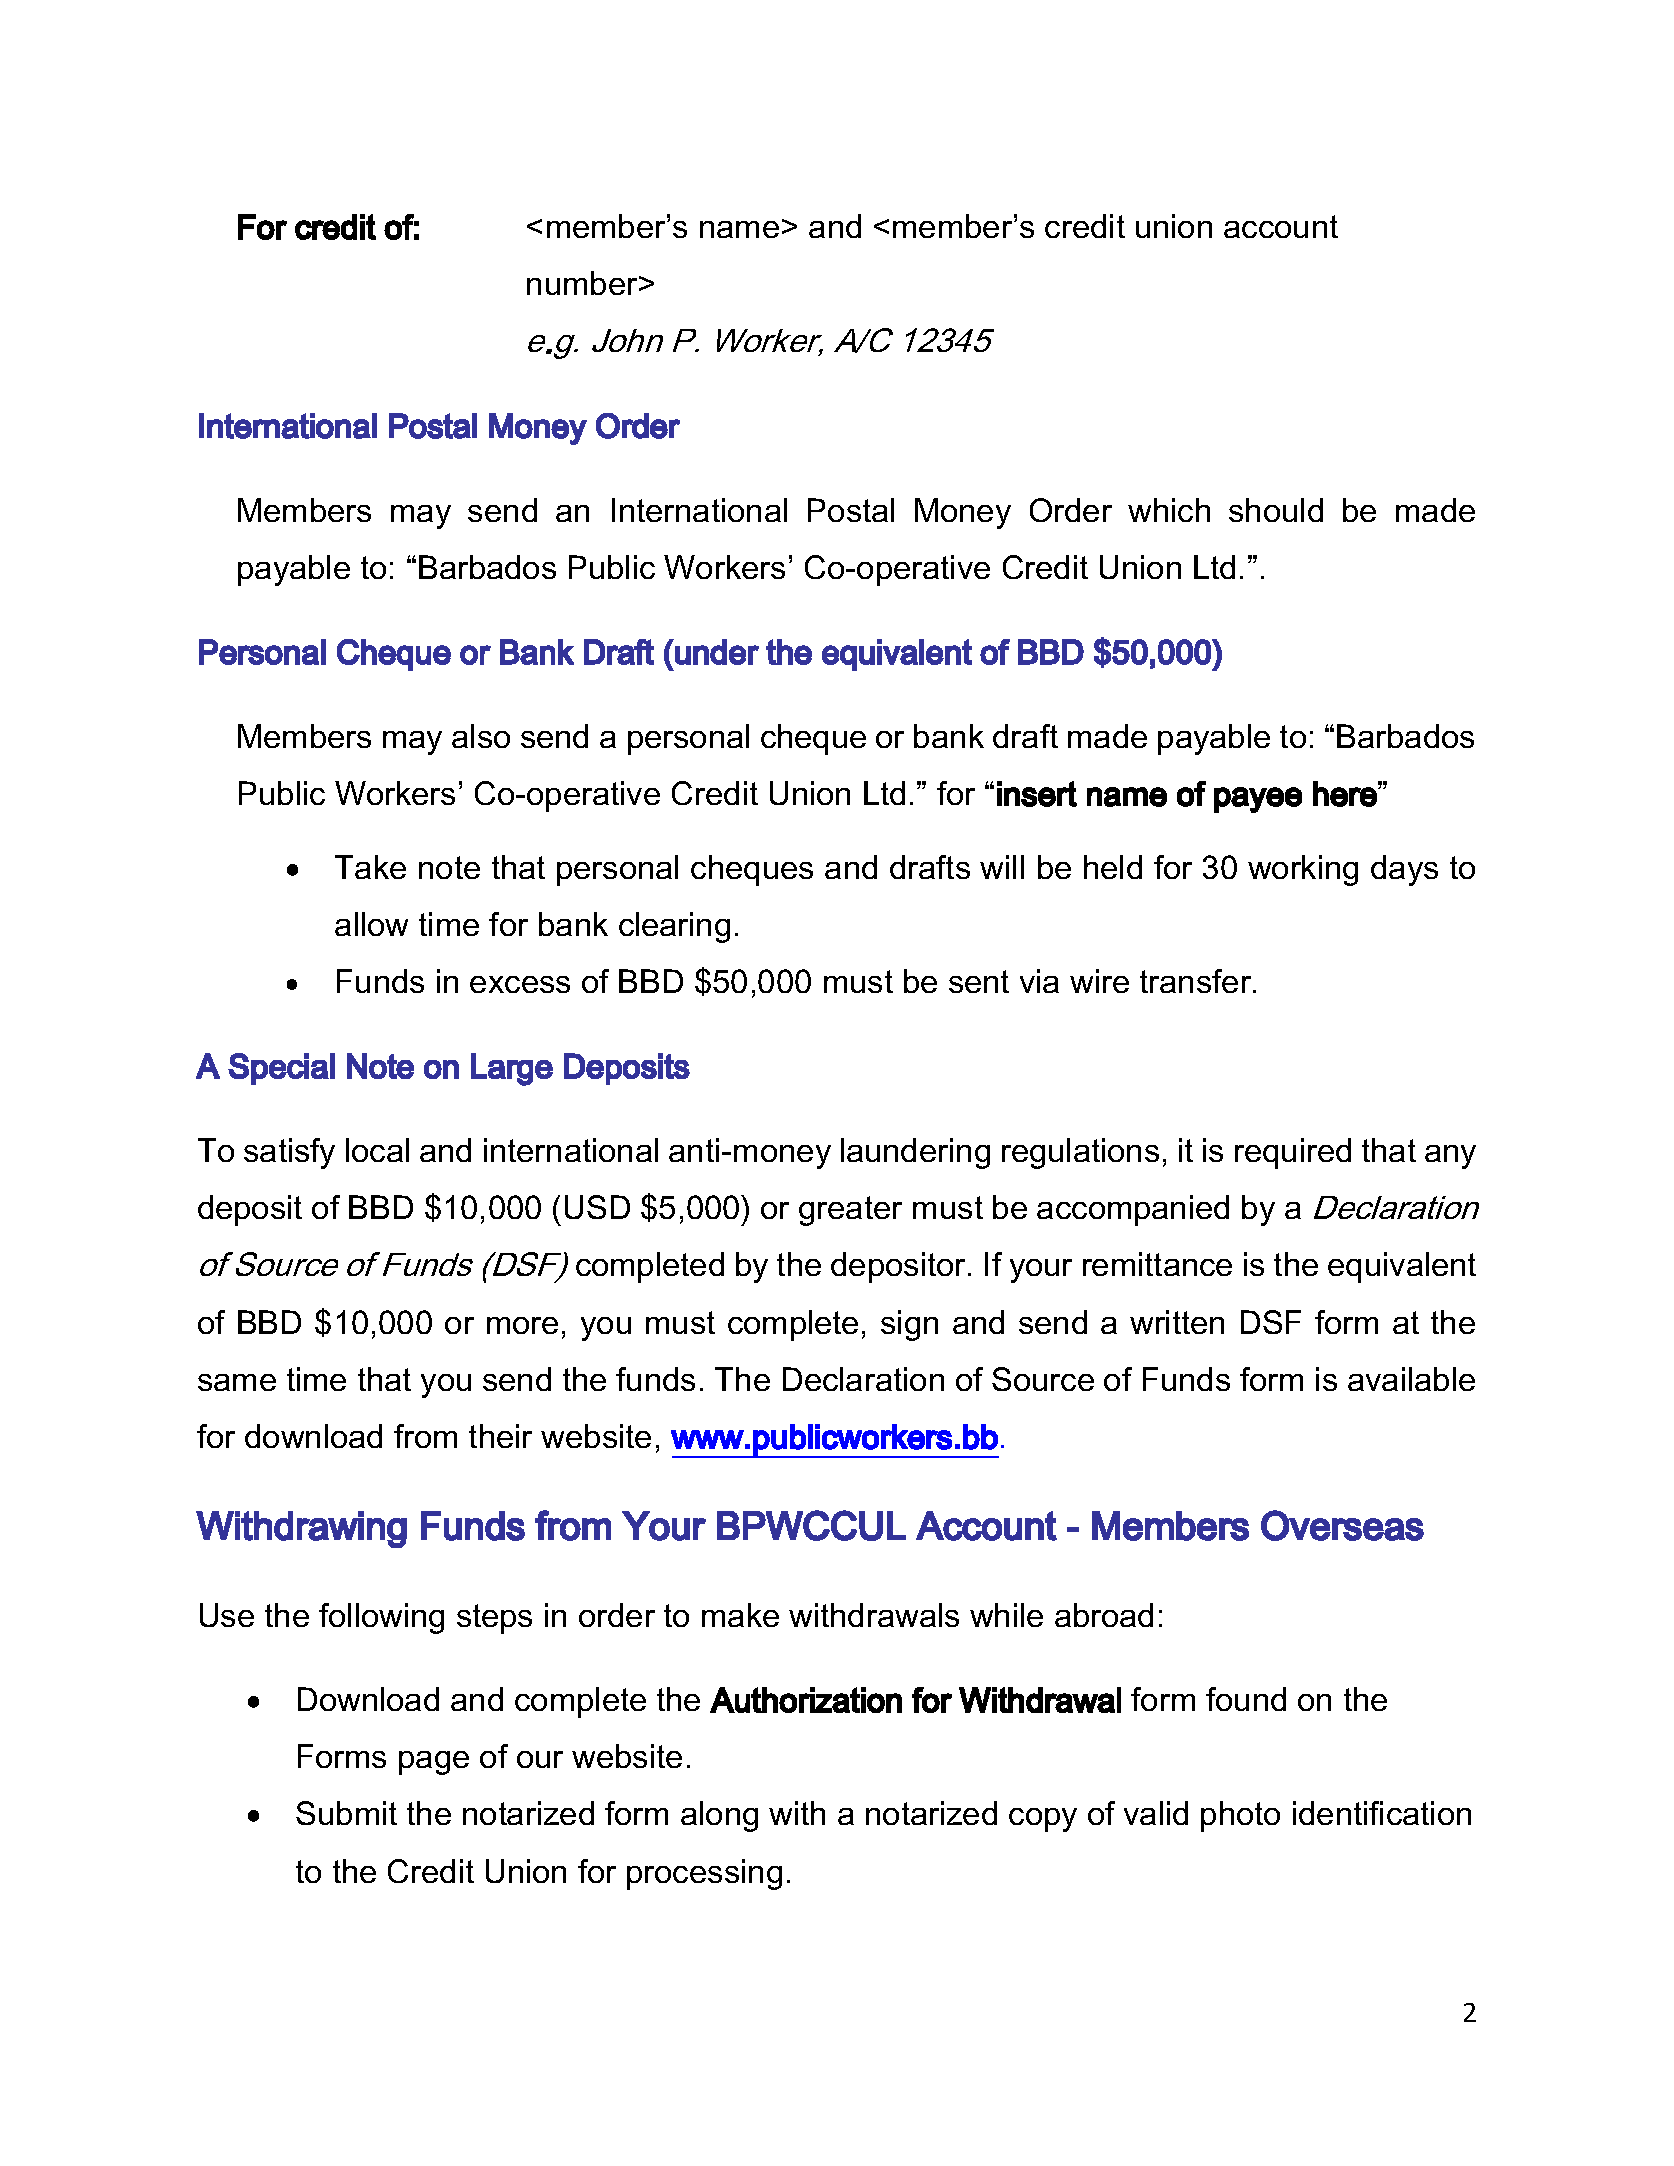 The height and width of the screenshot is (2166, 1674). What do you see at coordinates (1303, 870) in the screenshot?
I see `working` at bounding box center [1303, 870].
